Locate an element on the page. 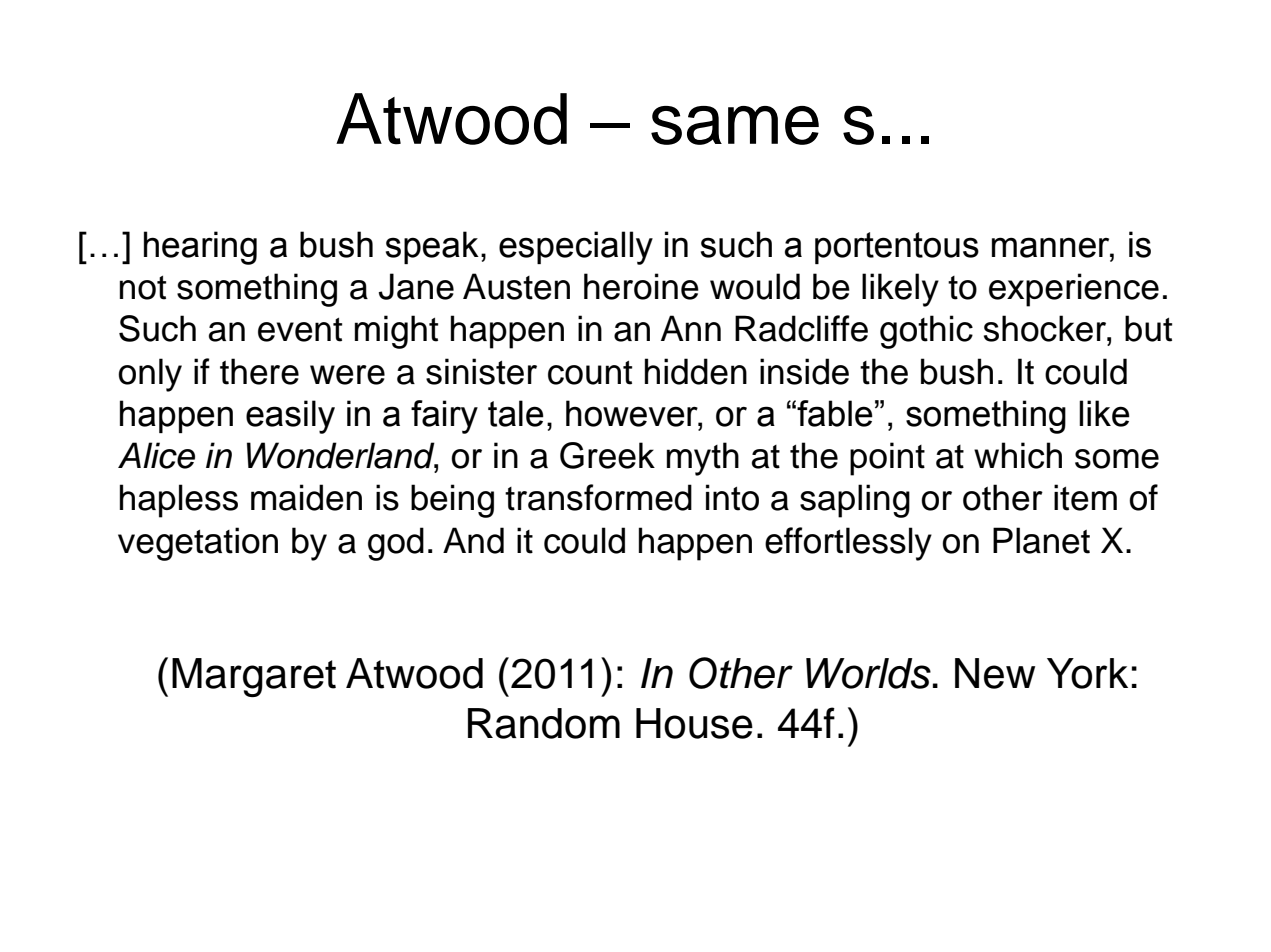 Image resolution: width=1271 pixels, height=952 pixels. not is located at coordinates (143, 287).
